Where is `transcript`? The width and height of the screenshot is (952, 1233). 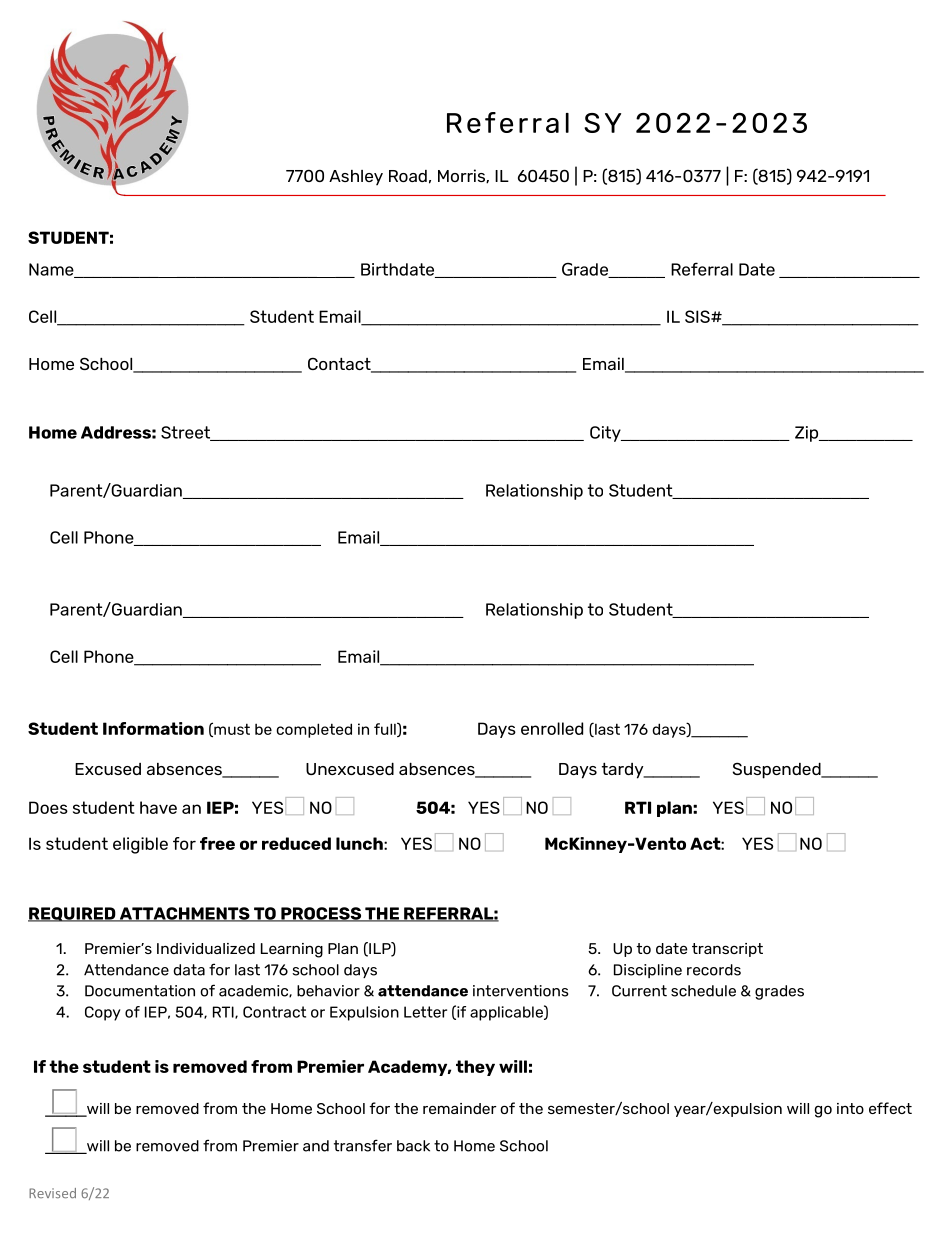
transcript is located at coordinates (727, 950).
